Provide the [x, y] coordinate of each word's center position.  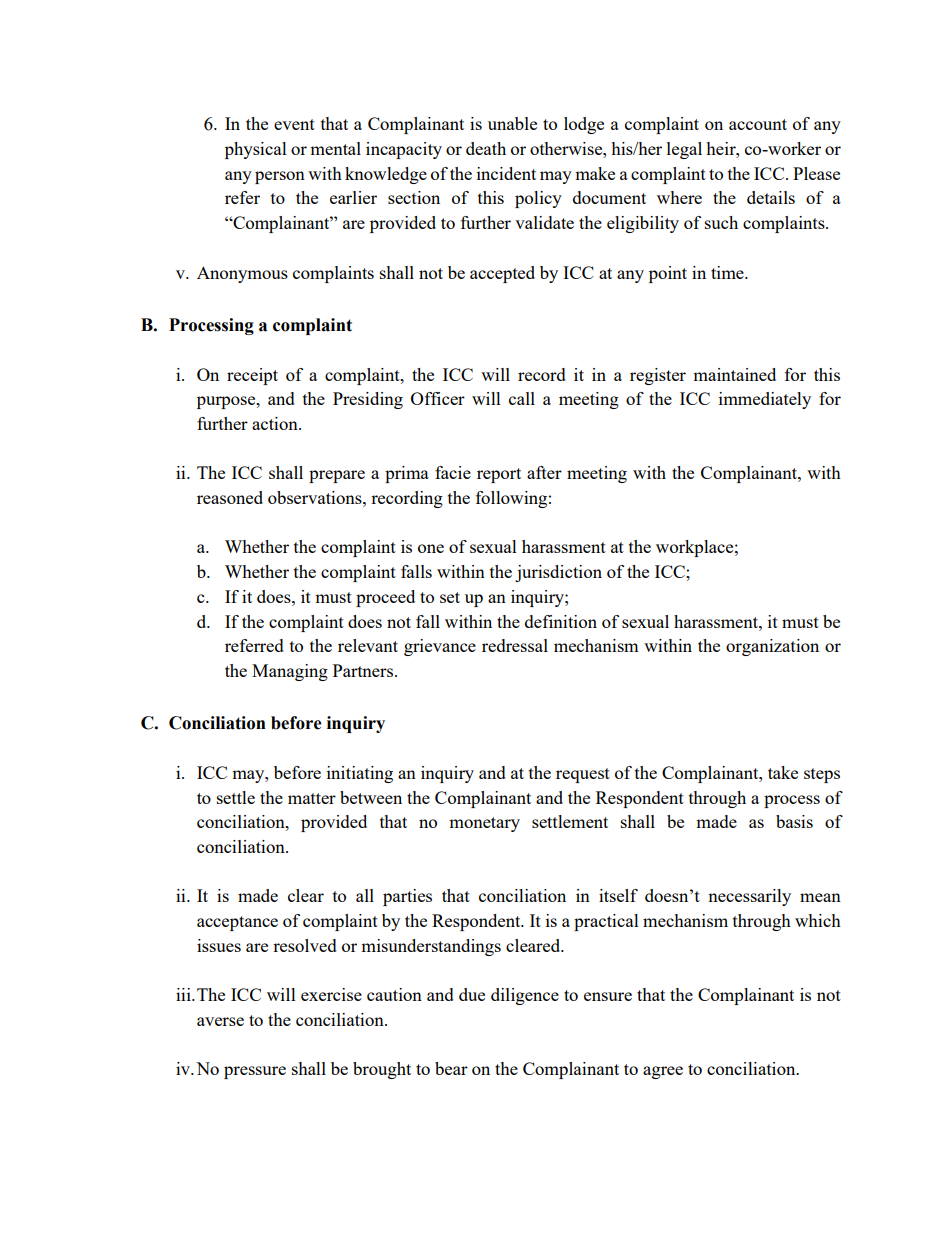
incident [506, 173]
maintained [734, 374]
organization [772, 647]
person [280, 177]
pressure [255, 1072]
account [758, 124]
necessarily [749, 897]
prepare [337, 476]
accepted [502, 274]
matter [312, 798]
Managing [290, 672]
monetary [484, 824]
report [499, 475]
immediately [765, 400]
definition [561, 621]
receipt [252, 376]
